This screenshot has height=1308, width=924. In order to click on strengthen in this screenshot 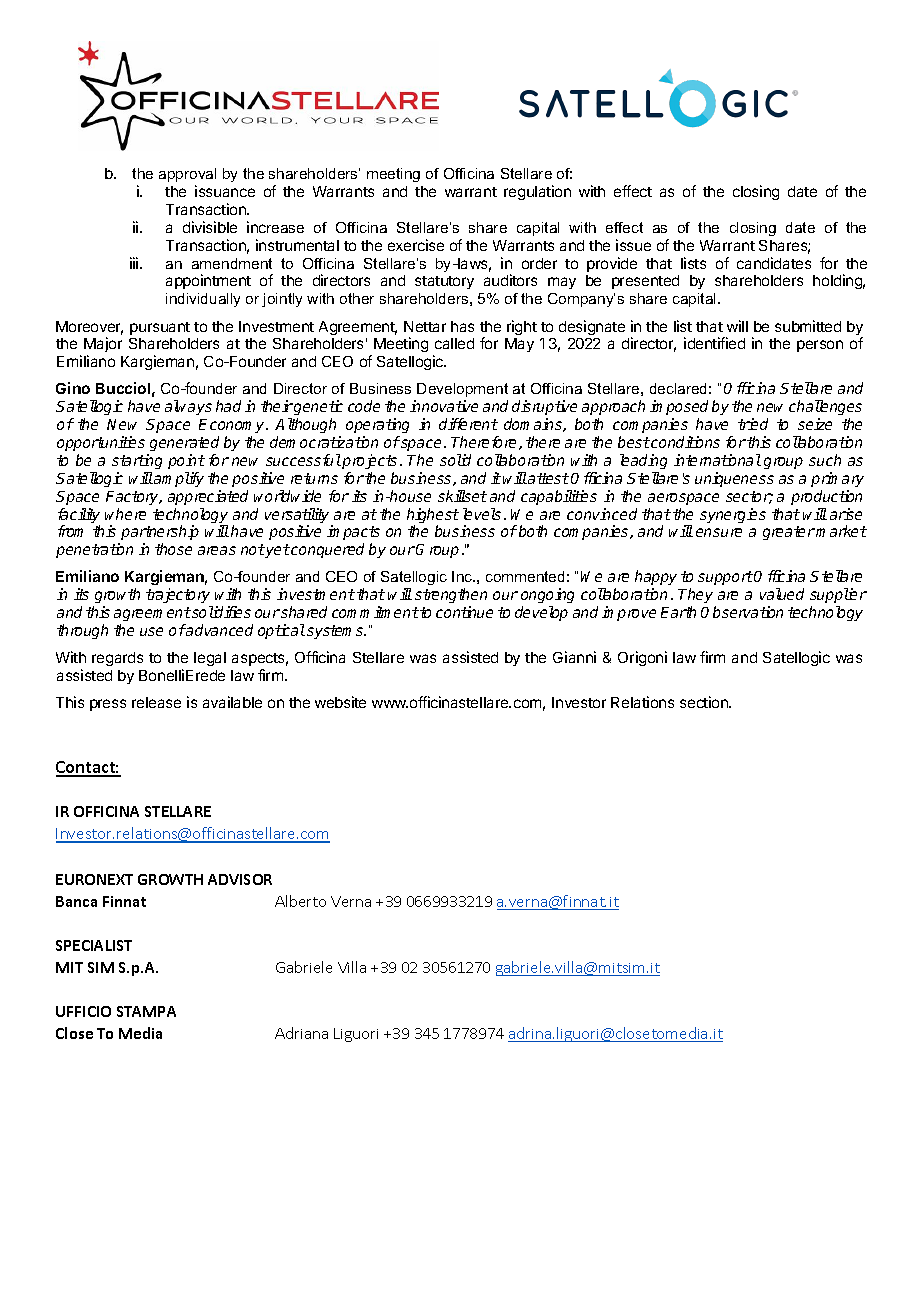, I will do `click(451, 597)`.
